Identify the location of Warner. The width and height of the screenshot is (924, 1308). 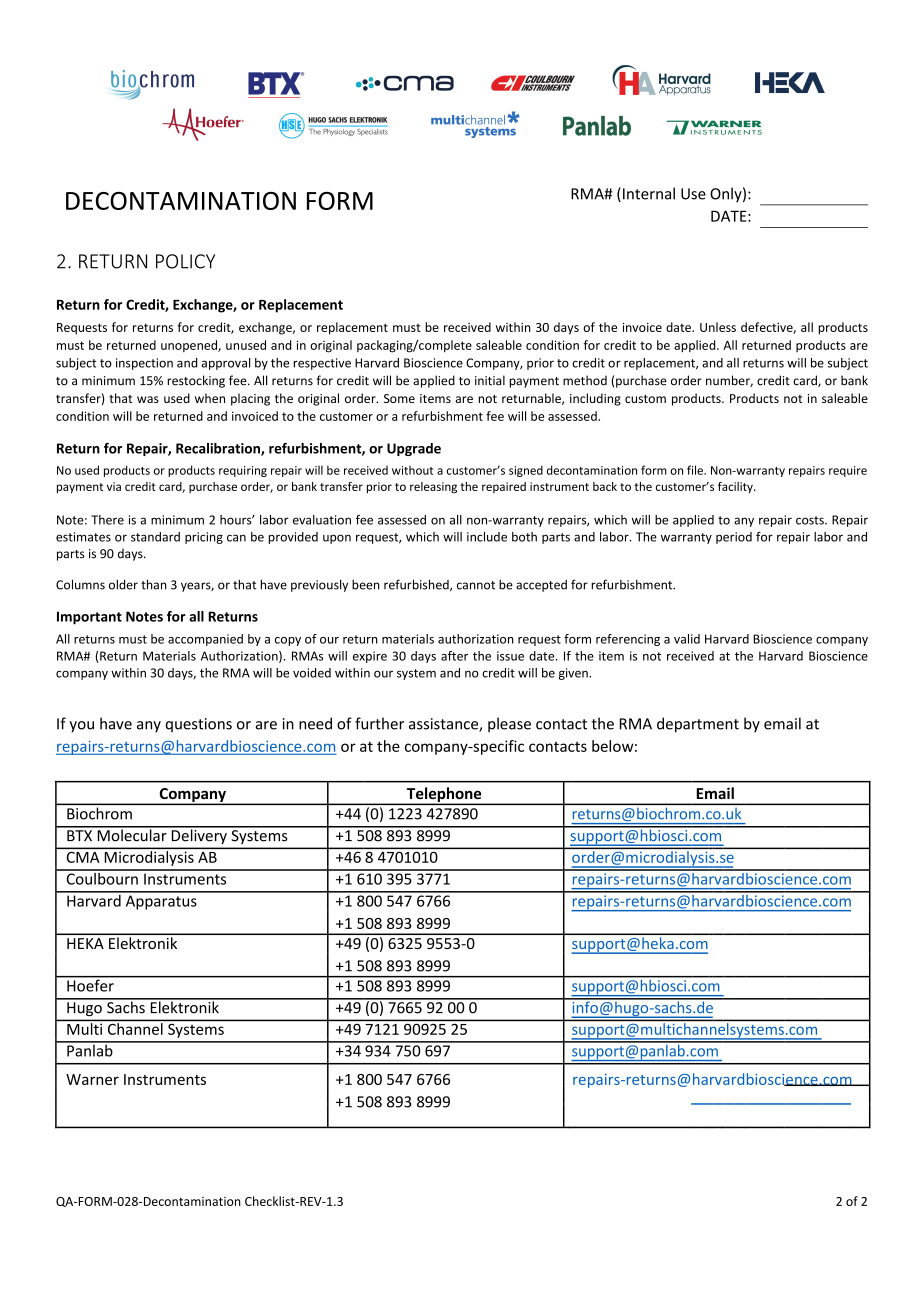
(92, 1079).
